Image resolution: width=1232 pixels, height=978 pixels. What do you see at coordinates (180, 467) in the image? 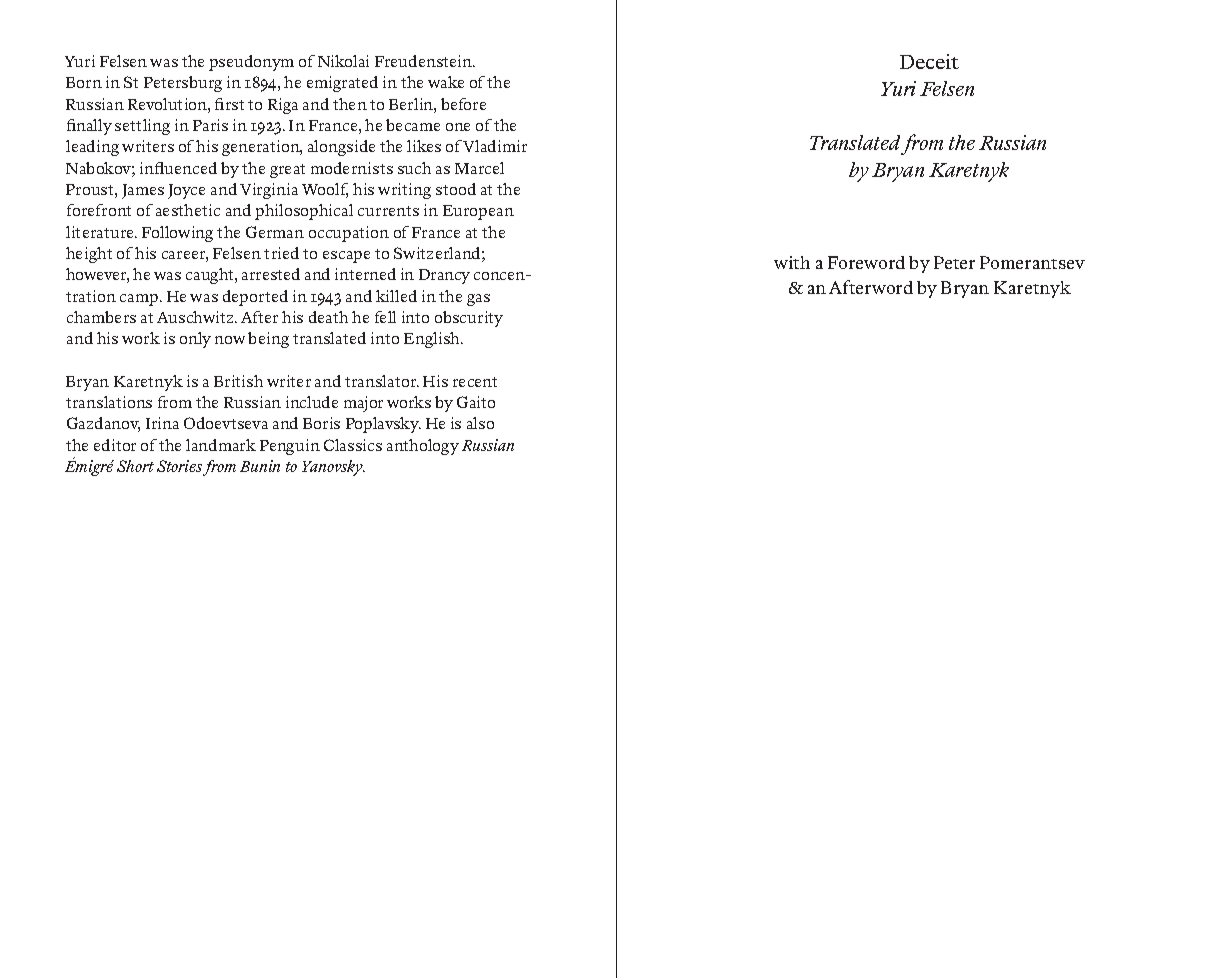
I see `Stories` at bounding box center [180, 467].
